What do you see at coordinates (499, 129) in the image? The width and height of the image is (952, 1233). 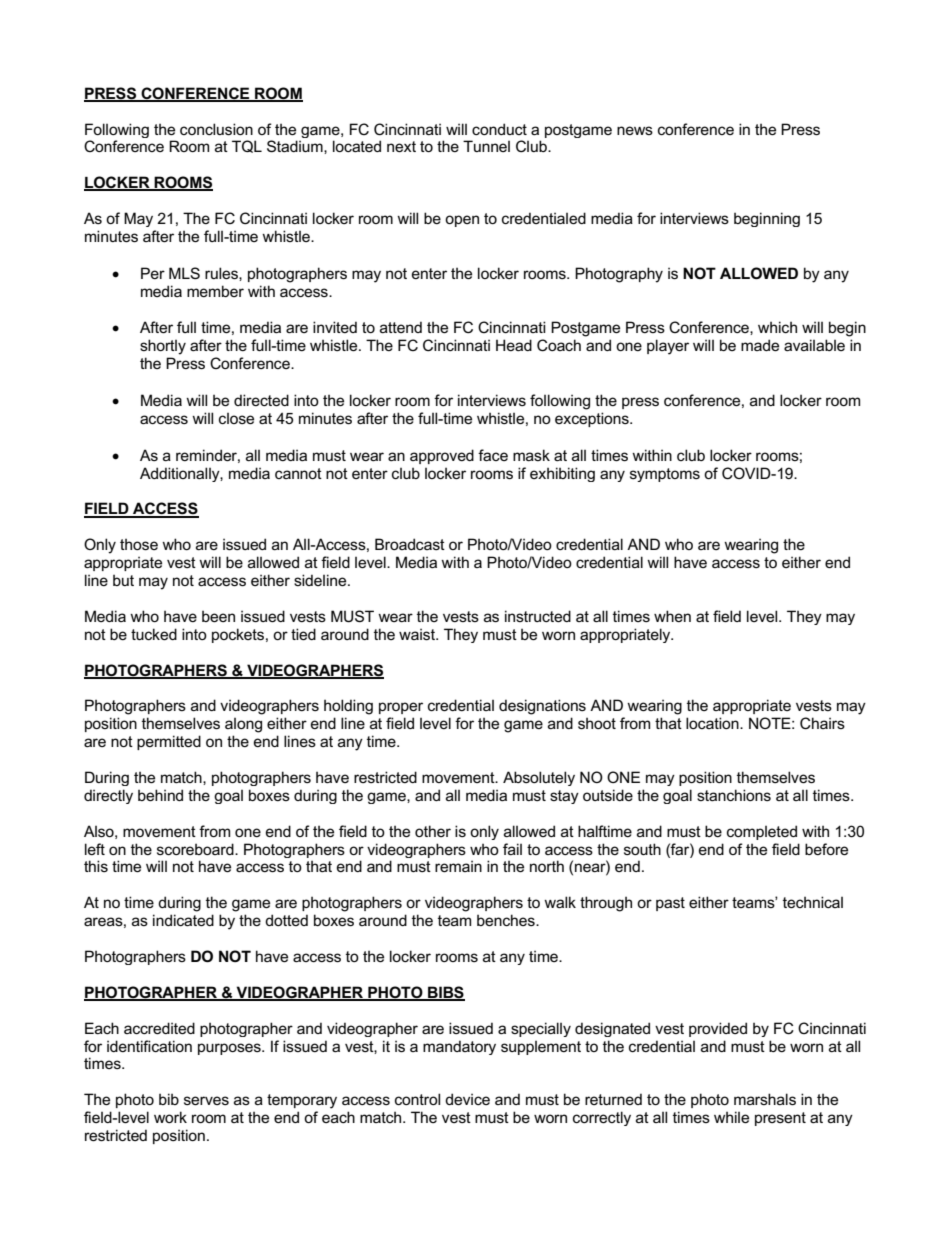 I see `conduct` at bounding box center [499, 129].
